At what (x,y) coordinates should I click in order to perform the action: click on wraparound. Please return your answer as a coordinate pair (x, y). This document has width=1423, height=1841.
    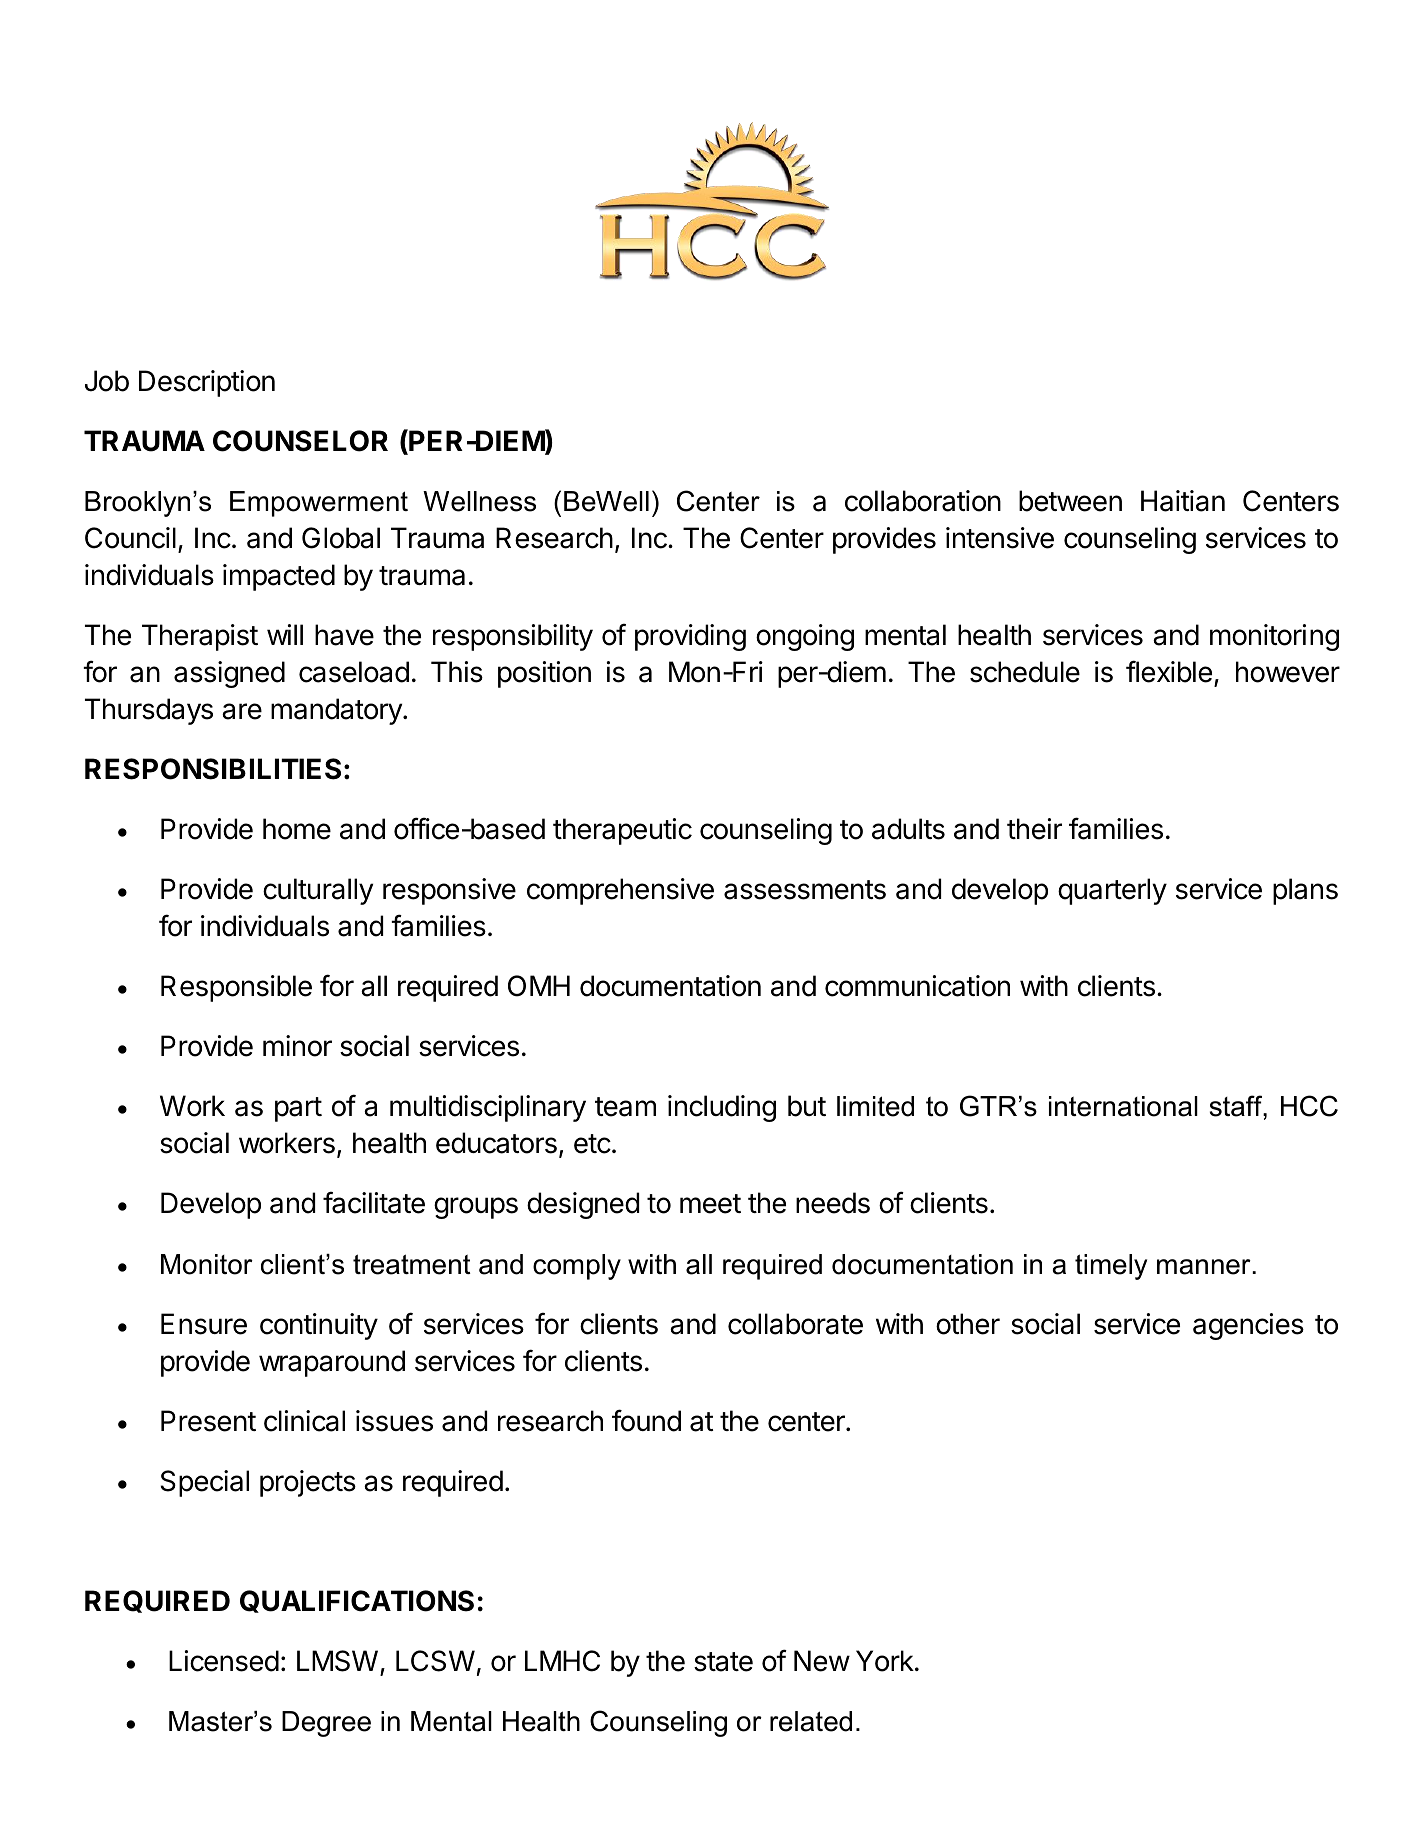
    Looking at the image, I should click on (332, 1363).
